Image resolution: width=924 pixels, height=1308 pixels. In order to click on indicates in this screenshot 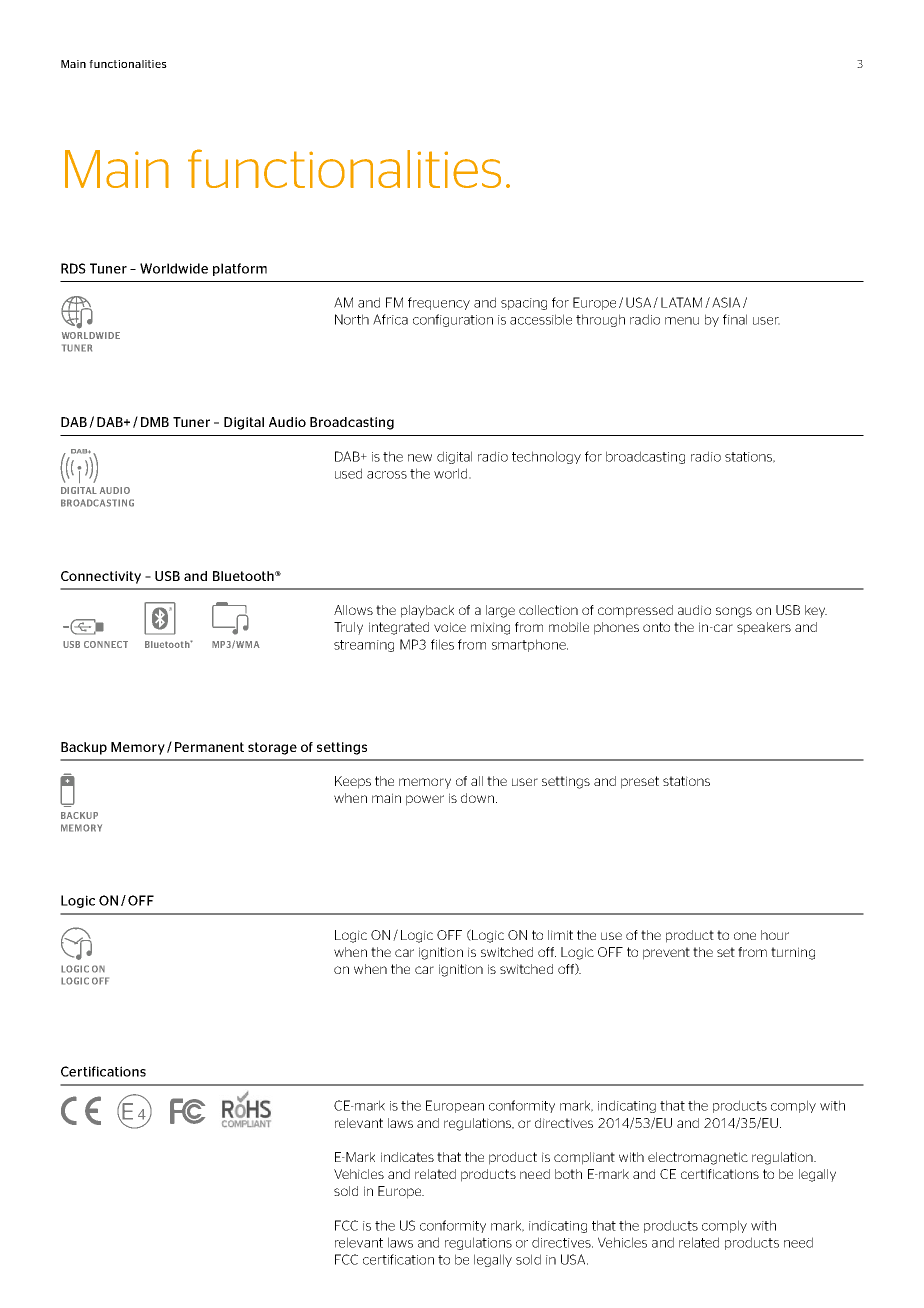, I will do `click(407, 1157)`.
